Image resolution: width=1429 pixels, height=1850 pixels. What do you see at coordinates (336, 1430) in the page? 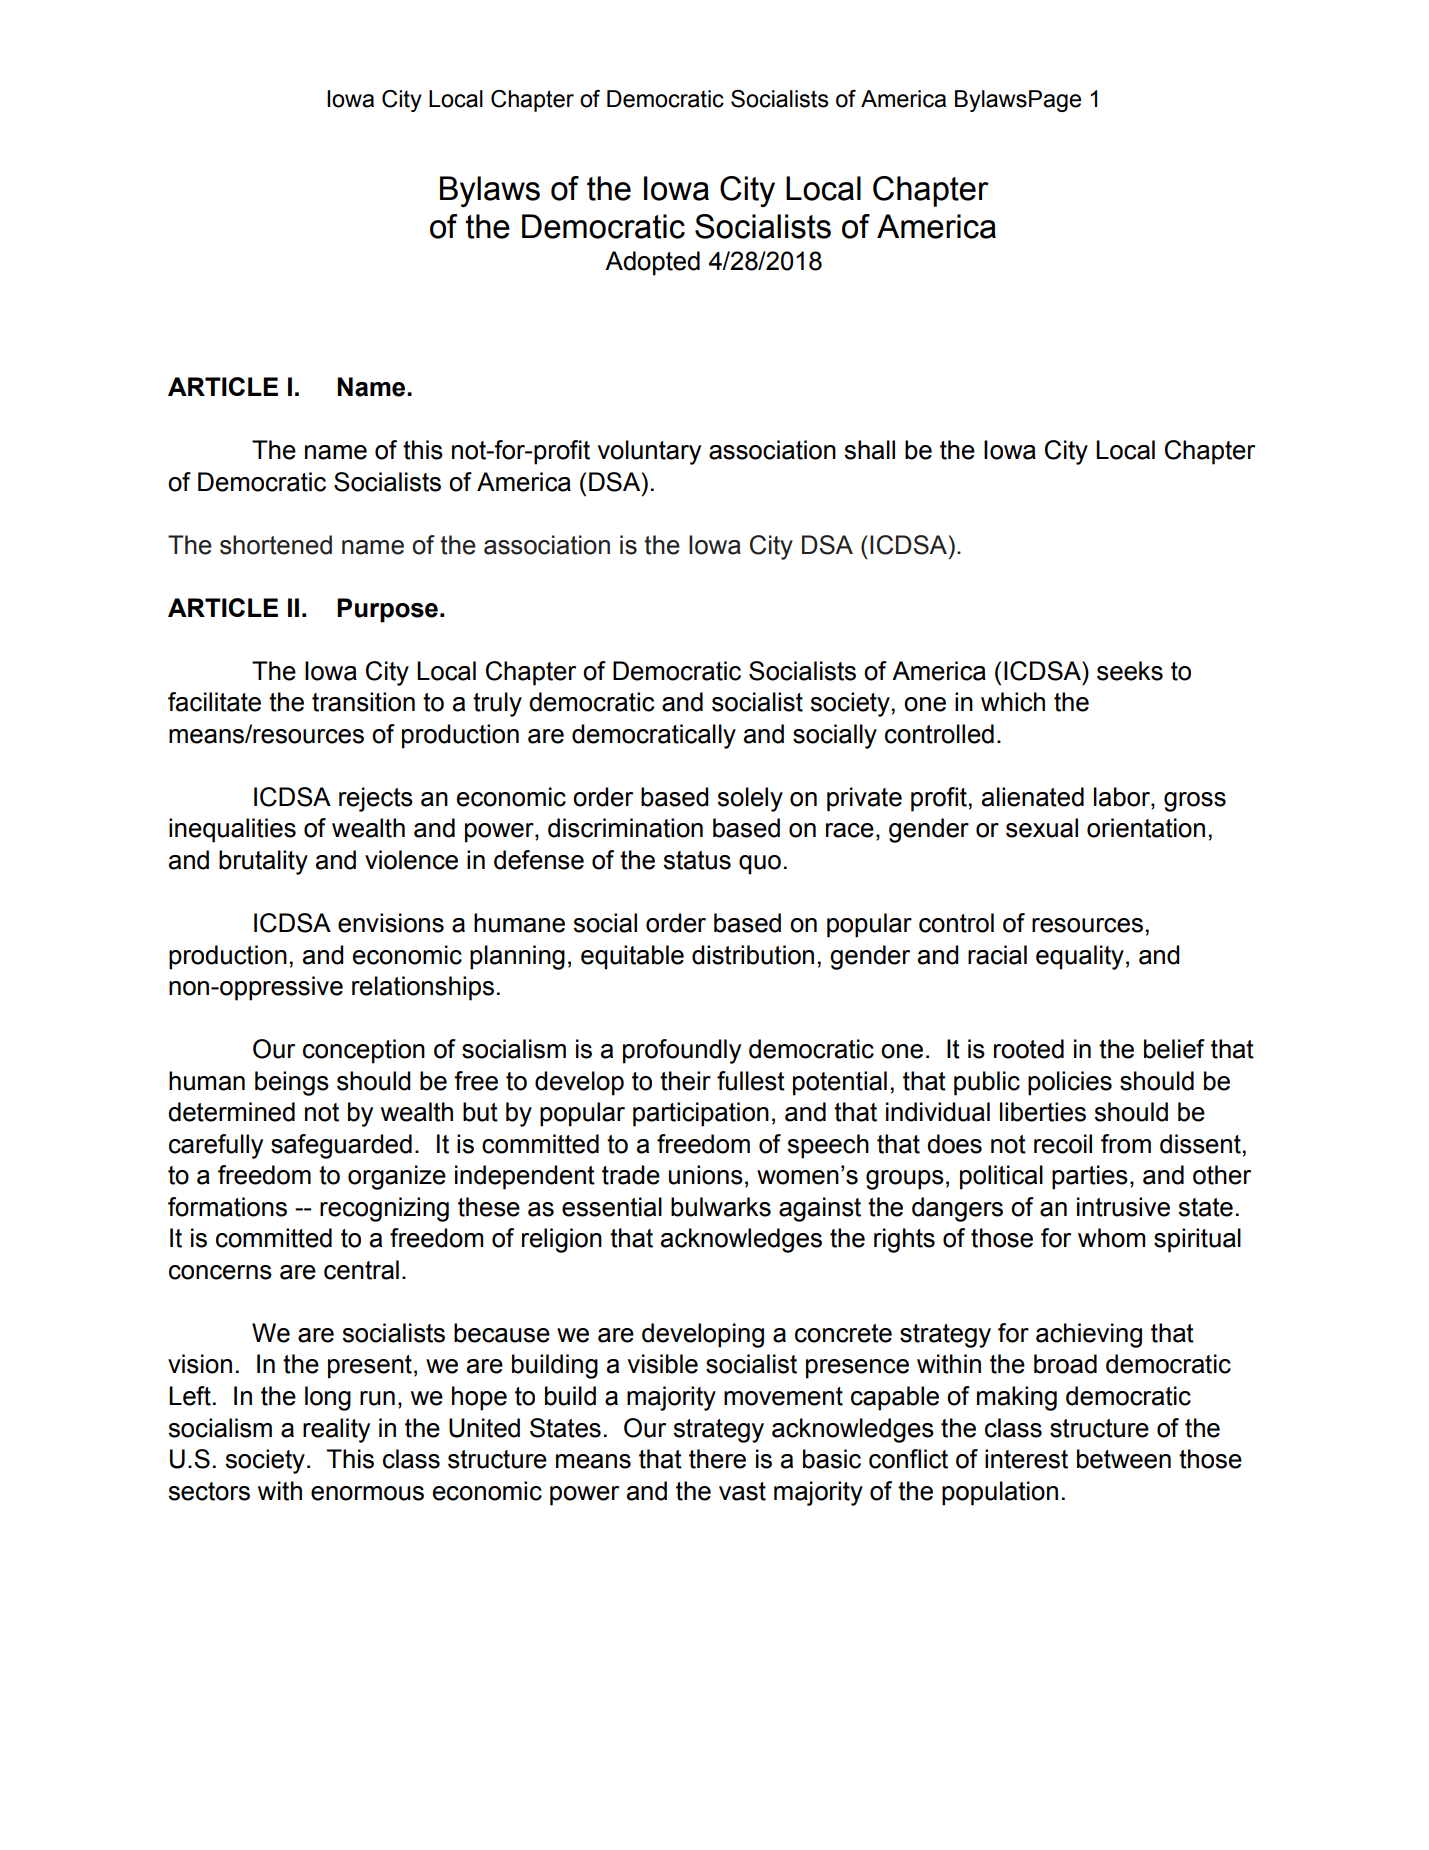
I see `reality` at bounding box center [336, 1430].
